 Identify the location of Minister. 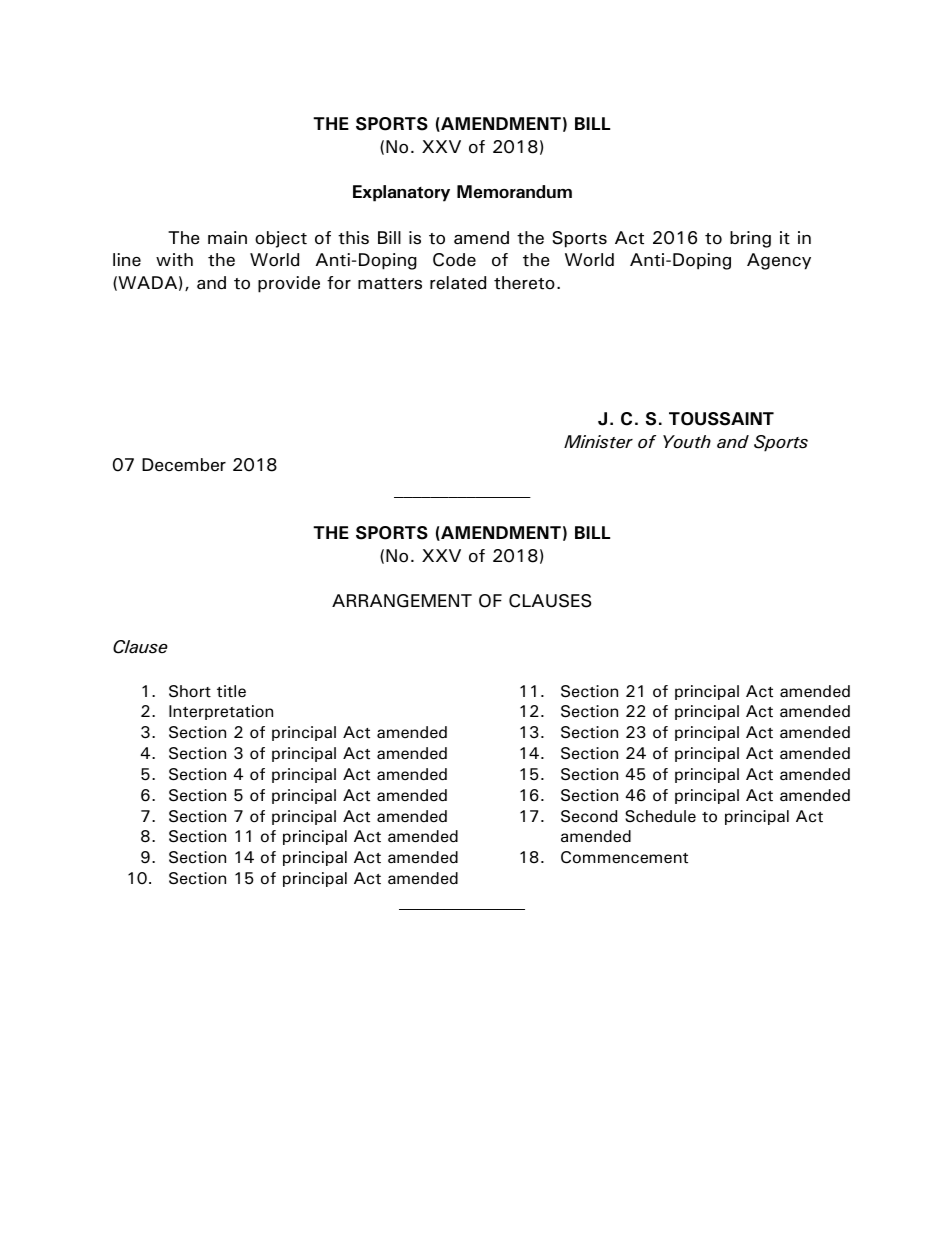
(598, 442).
